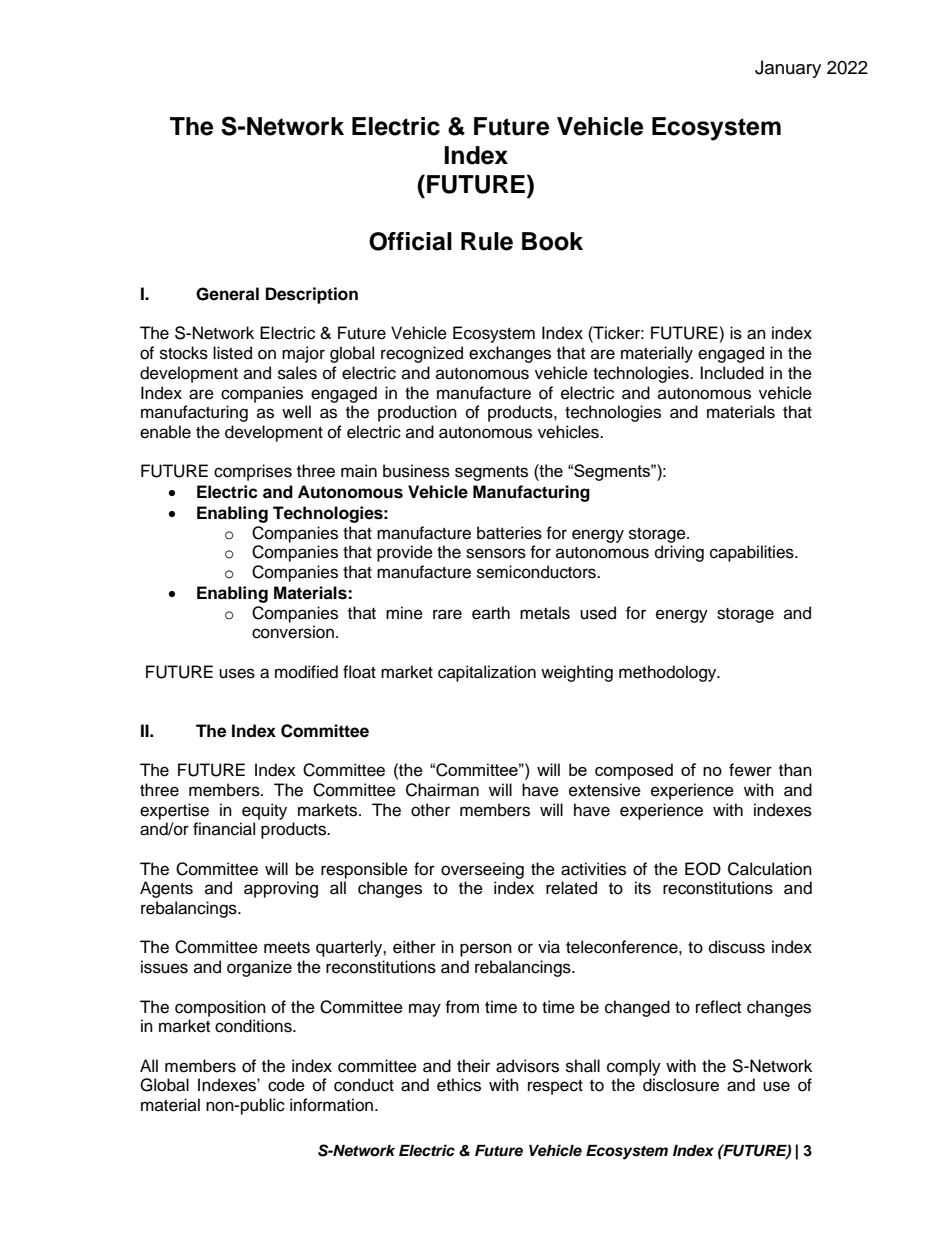  Describe the element at coordinates (681, 1085) in the page. I see `disclosure` at that location.
